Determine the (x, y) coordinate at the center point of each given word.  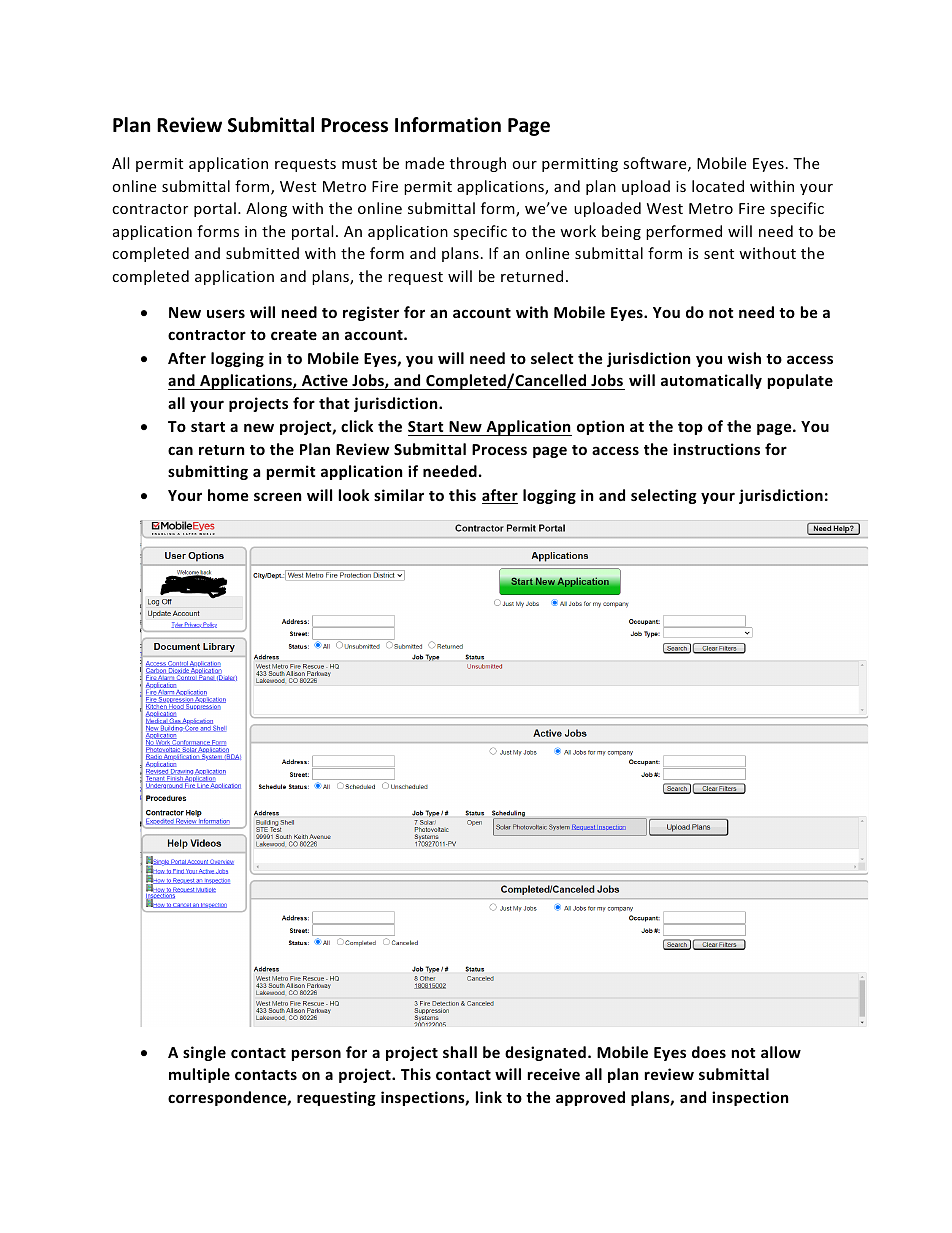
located (718, 186)
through (478, 164)
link (489, 1097)
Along (266, 209)
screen (278, 496)
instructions (716, 449)
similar (399, 495)
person (316, 1055)
